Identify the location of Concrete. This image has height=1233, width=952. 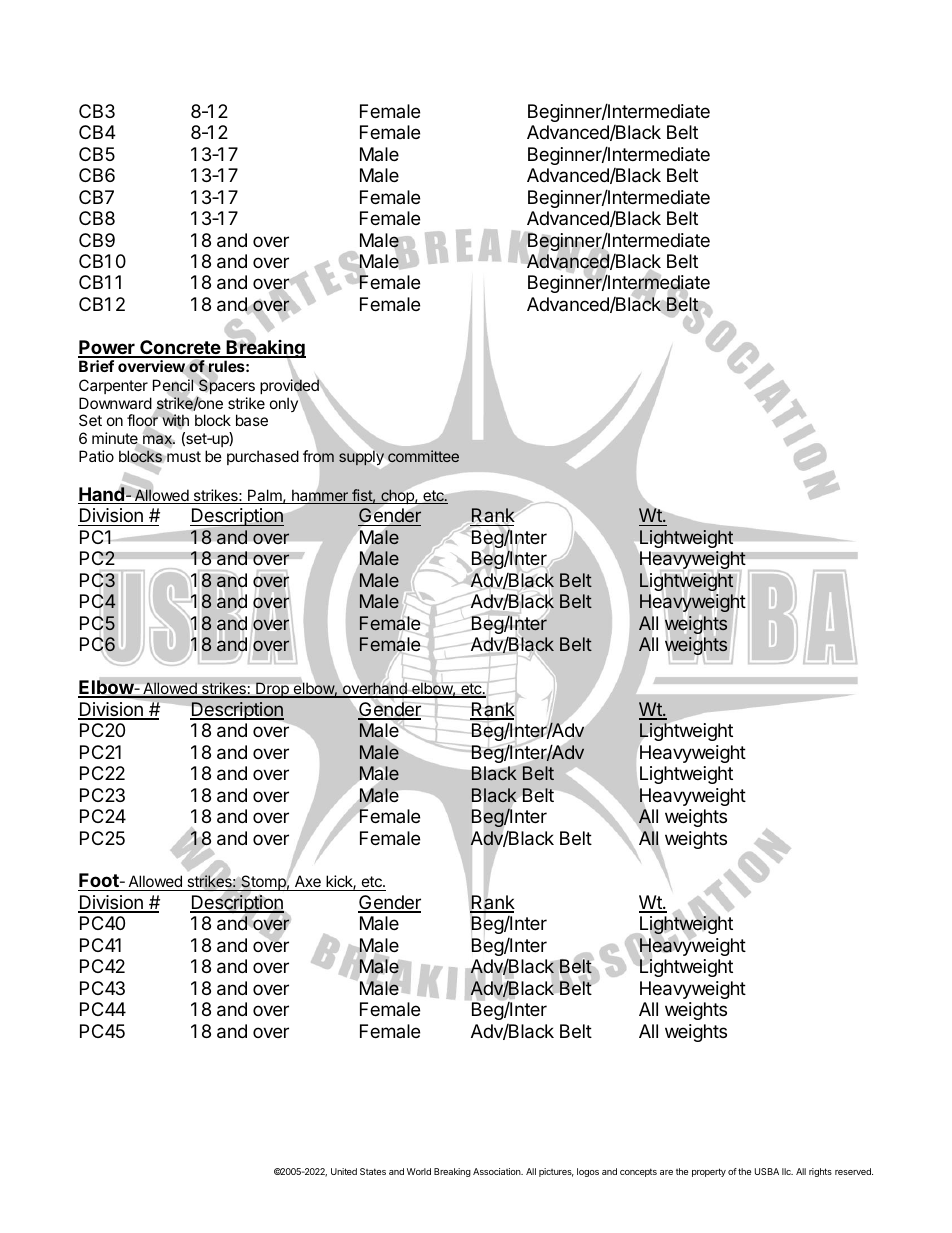
(180, 348).
